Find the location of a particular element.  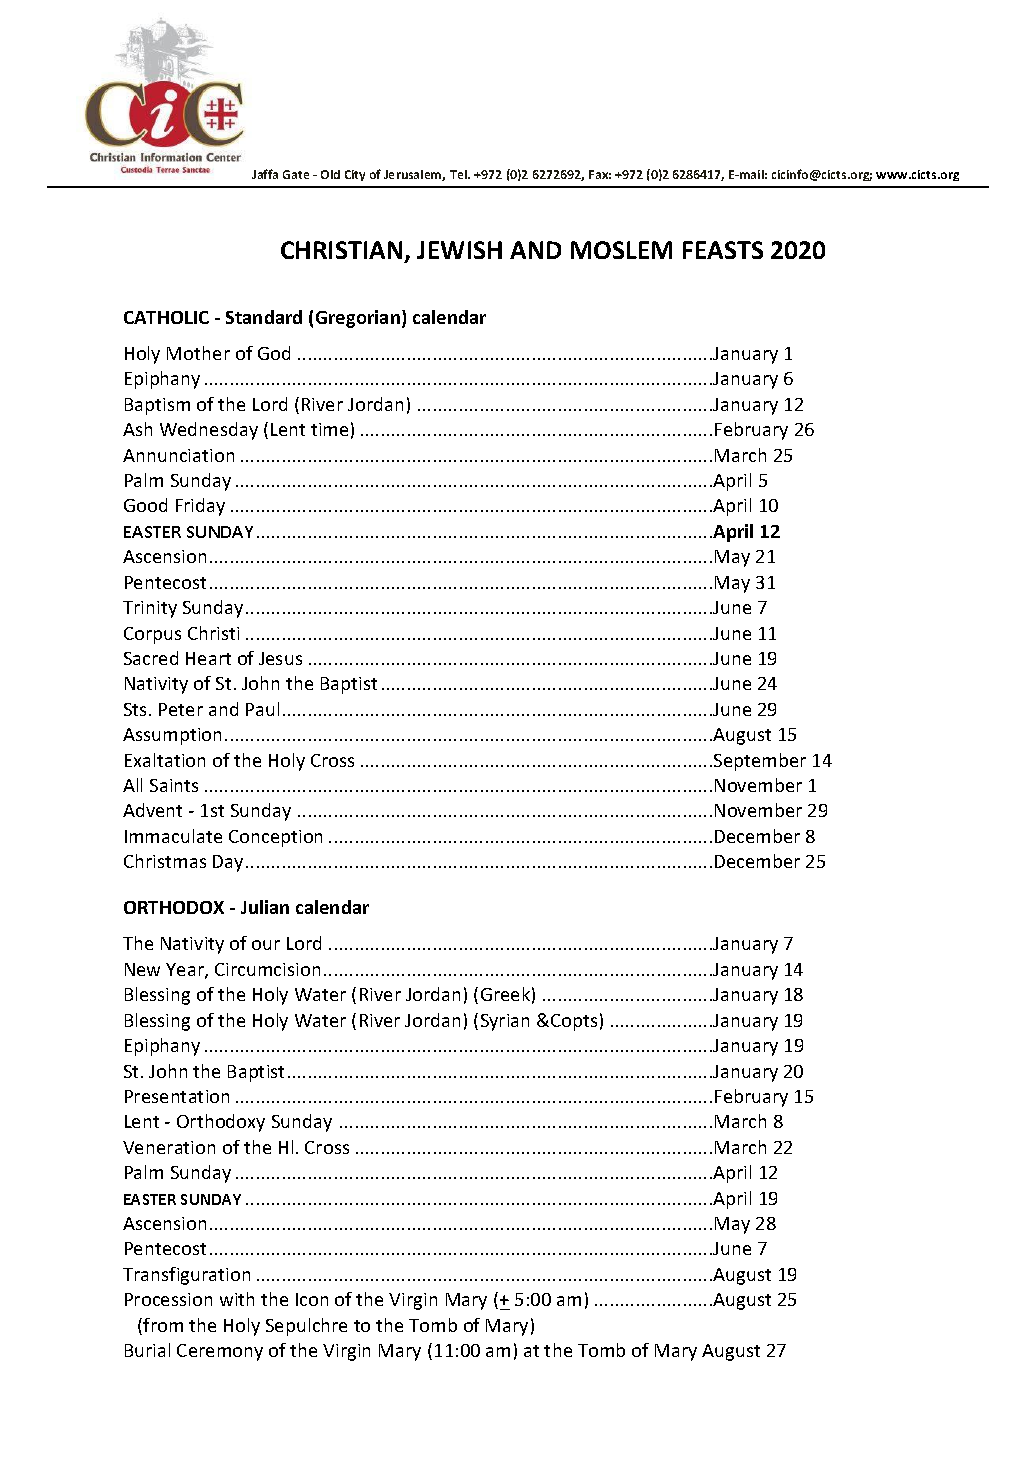

Icon is located at coordinates (312, 1299).
